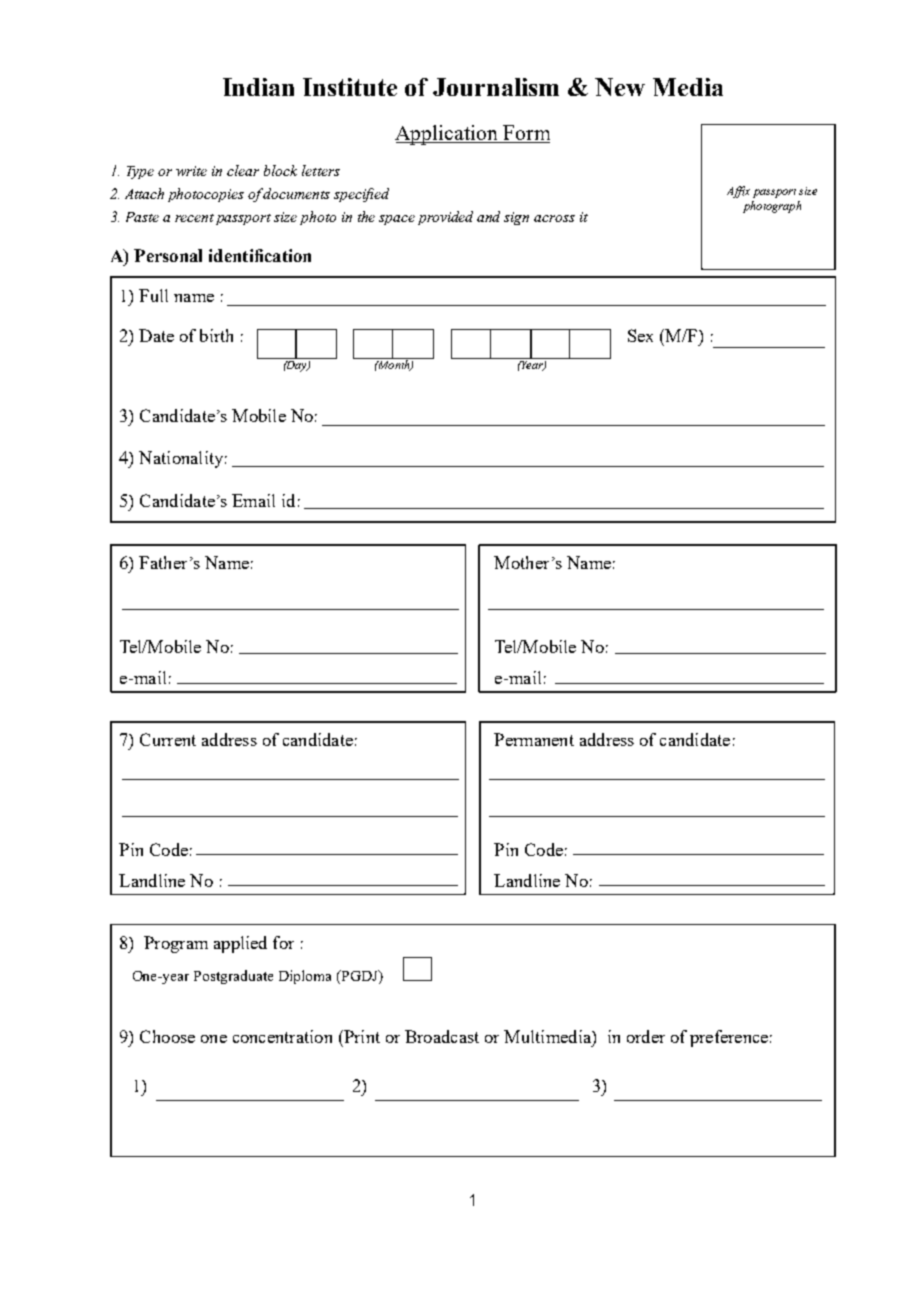 The width and height of the screenshot is (924, 1308). I want to click on Diploma, so click(305, 977).
